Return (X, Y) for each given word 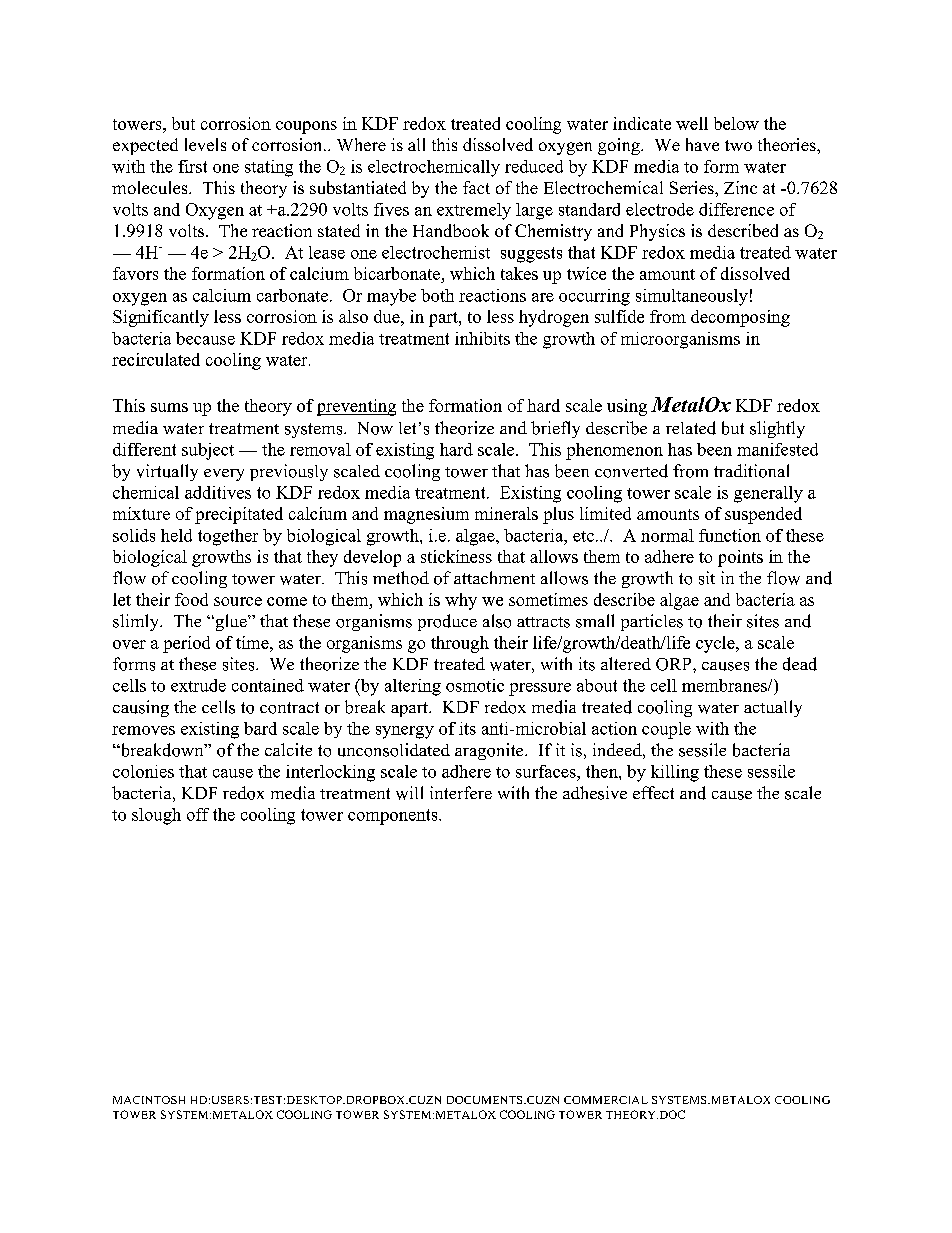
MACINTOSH (149, 1100)
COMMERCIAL (606, 1100)
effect (653, 792)
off (198, 814)
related (691, 428)
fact (476, 187)
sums (169, 407)
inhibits (482, 338)
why (461, 601)
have (702, 144)
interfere (461, 792)
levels (205, 144)
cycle (716, 644)
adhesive (595, 793)
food (191, 599)
